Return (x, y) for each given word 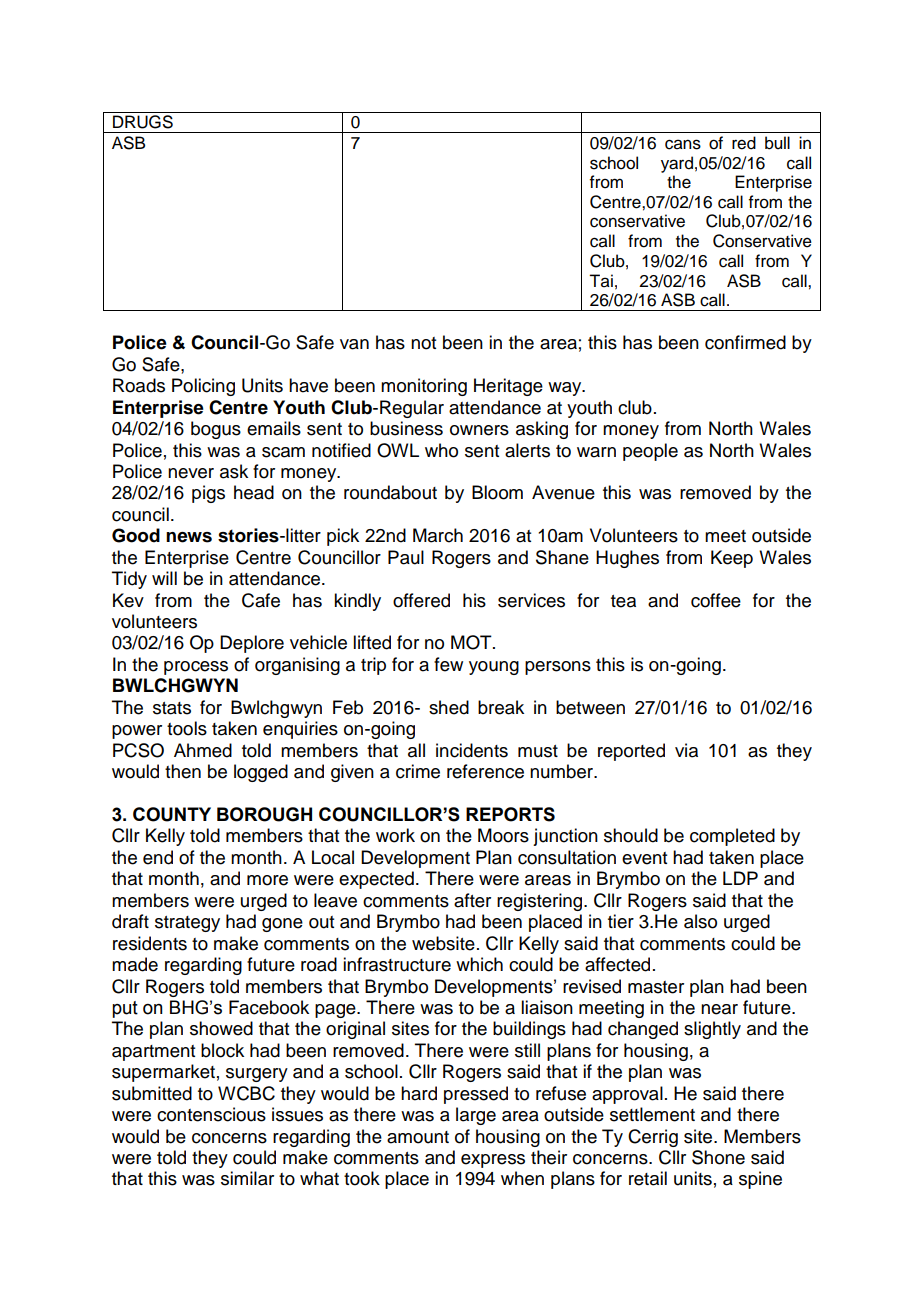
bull (777, 143)
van (354, 344)
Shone (718, 1157)
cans (683, 144)
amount (418, 1137)
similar (247, 1178)
